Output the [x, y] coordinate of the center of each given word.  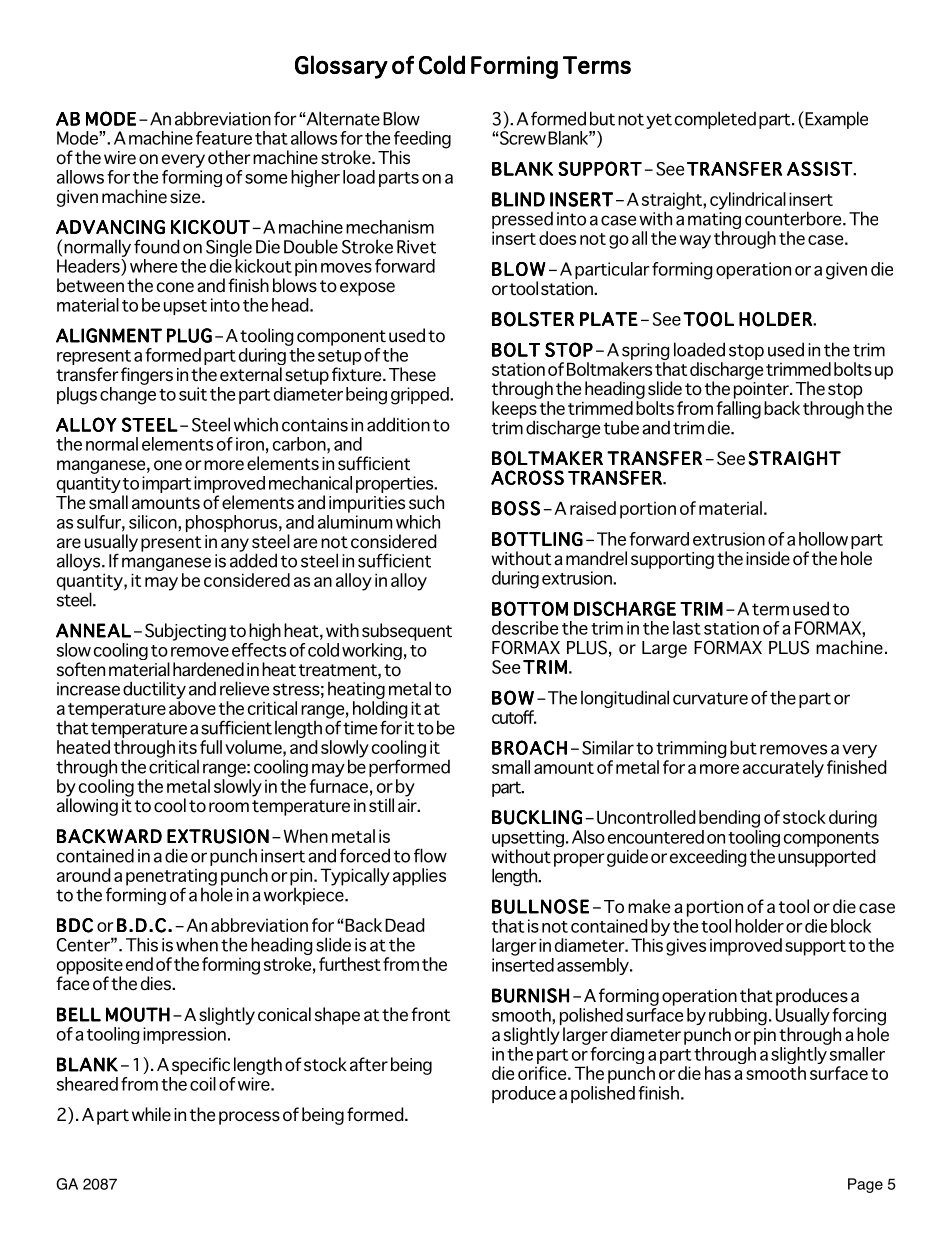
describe [525, 628]
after [369, 1064]
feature [224, 138]
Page [865, 1185]
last [687, 628]
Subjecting [185, 632]
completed [715, 120]
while [151, 1114]
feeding [422, 140]
